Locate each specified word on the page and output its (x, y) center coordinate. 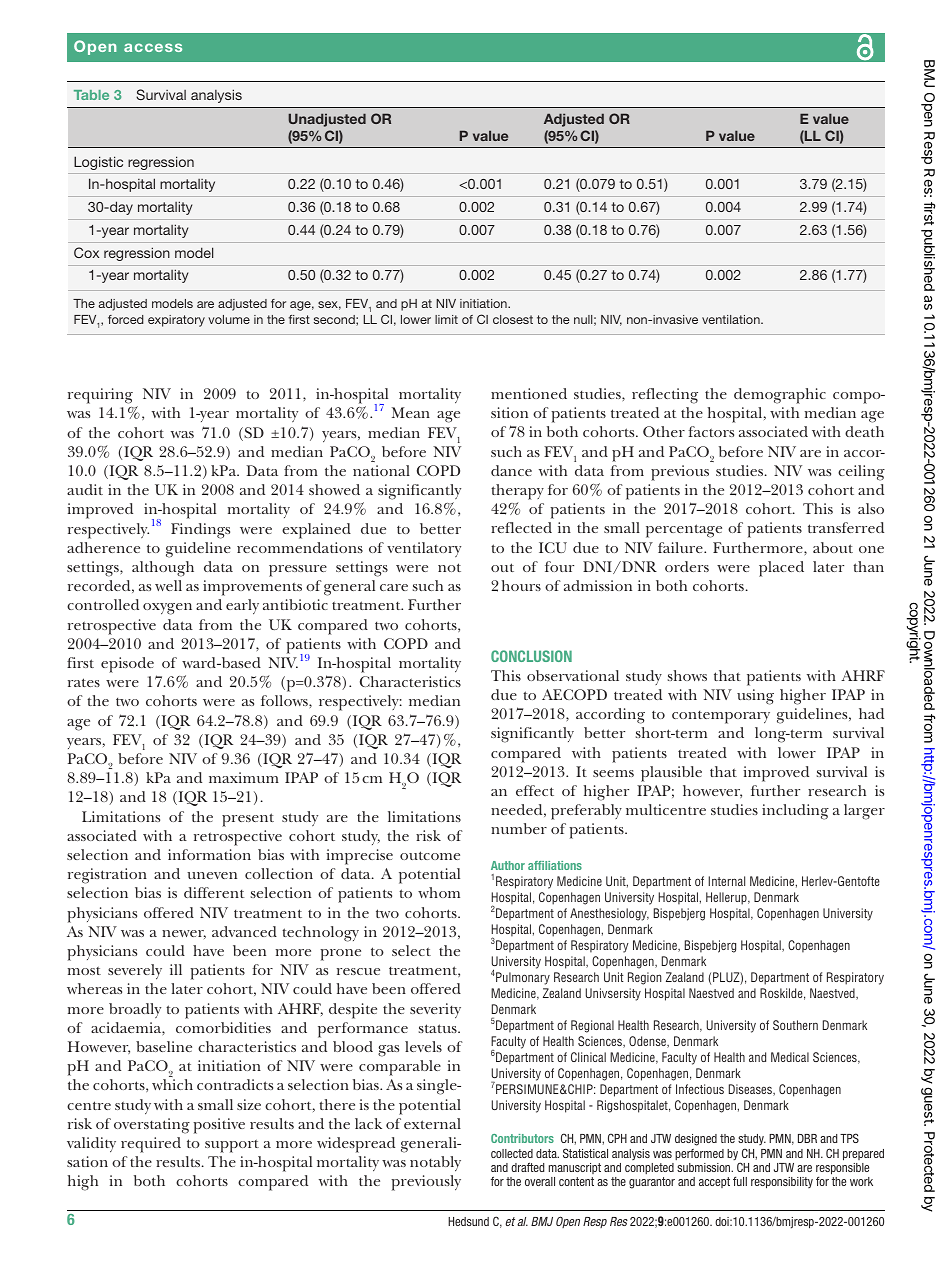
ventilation (732, 319)
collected (512, 1153)
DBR (807, 1138)
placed (781, 569)
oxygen (167, 609)
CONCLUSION (531, 656)
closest (513, 319)
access (153, 47)
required (151, 1145)
